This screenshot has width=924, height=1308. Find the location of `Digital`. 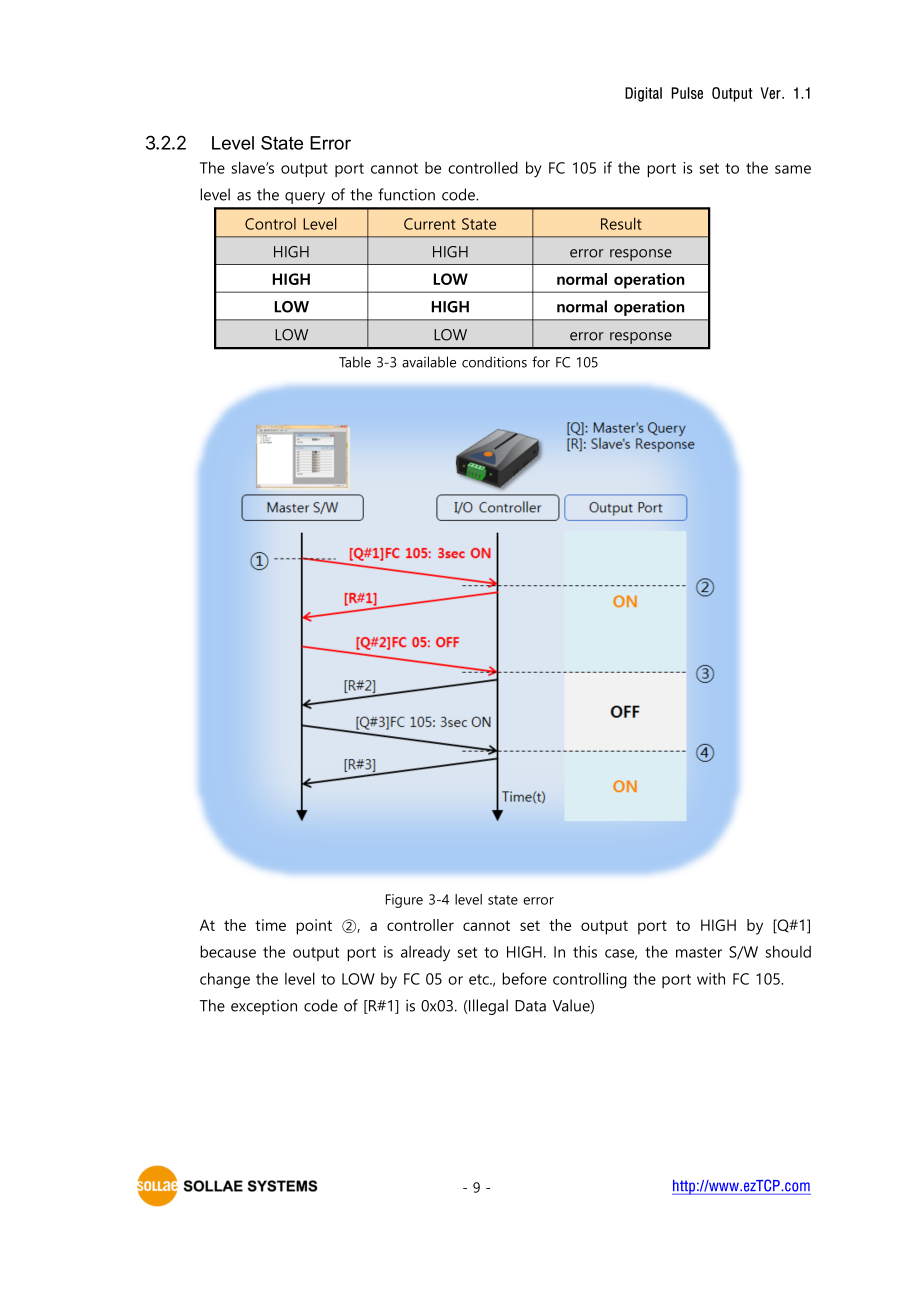

Digital is located at coordinates (643, 94).
